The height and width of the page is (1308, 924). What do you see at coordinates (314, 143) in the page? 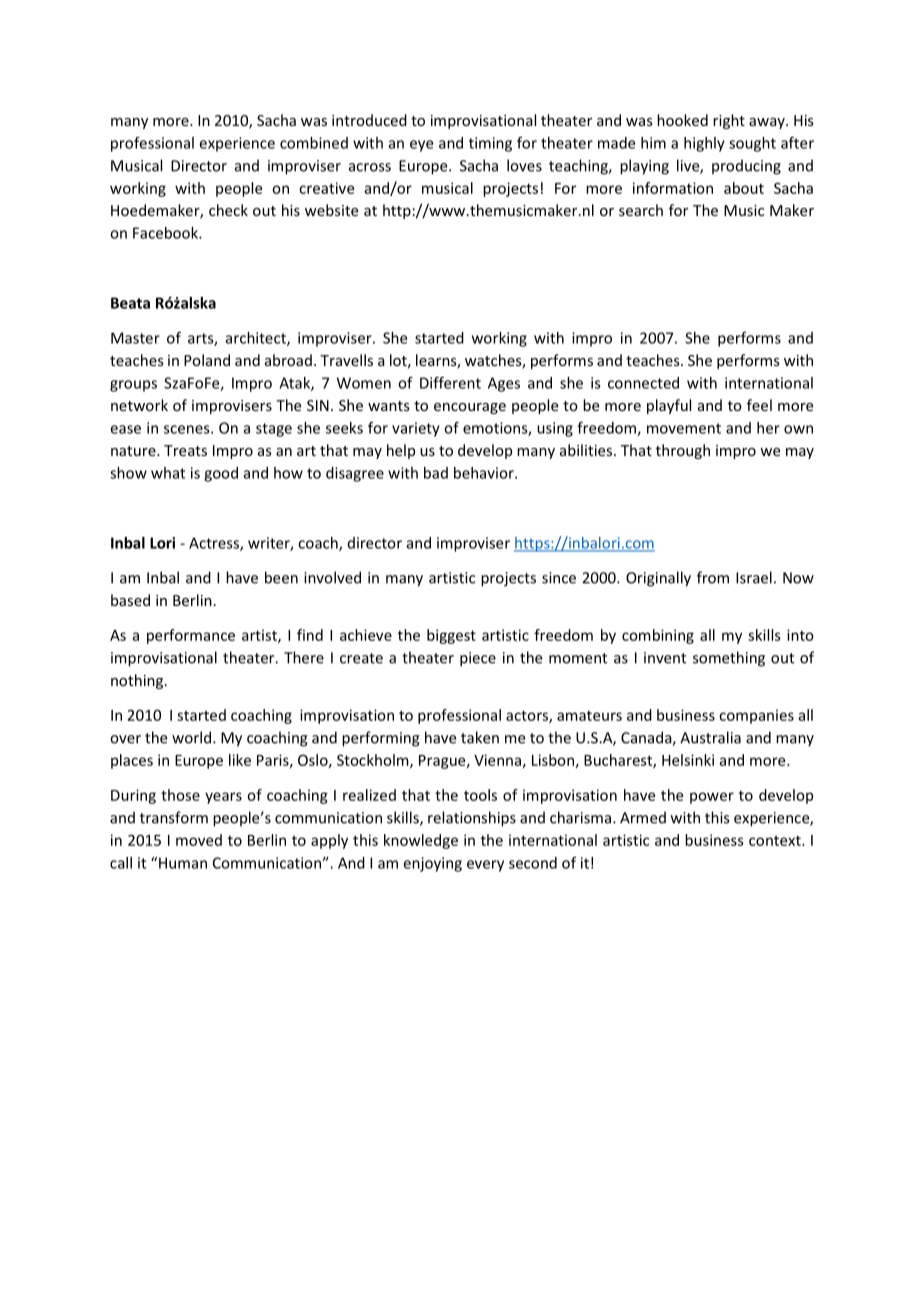
I see `combined` at bounding box center [314, 143].
